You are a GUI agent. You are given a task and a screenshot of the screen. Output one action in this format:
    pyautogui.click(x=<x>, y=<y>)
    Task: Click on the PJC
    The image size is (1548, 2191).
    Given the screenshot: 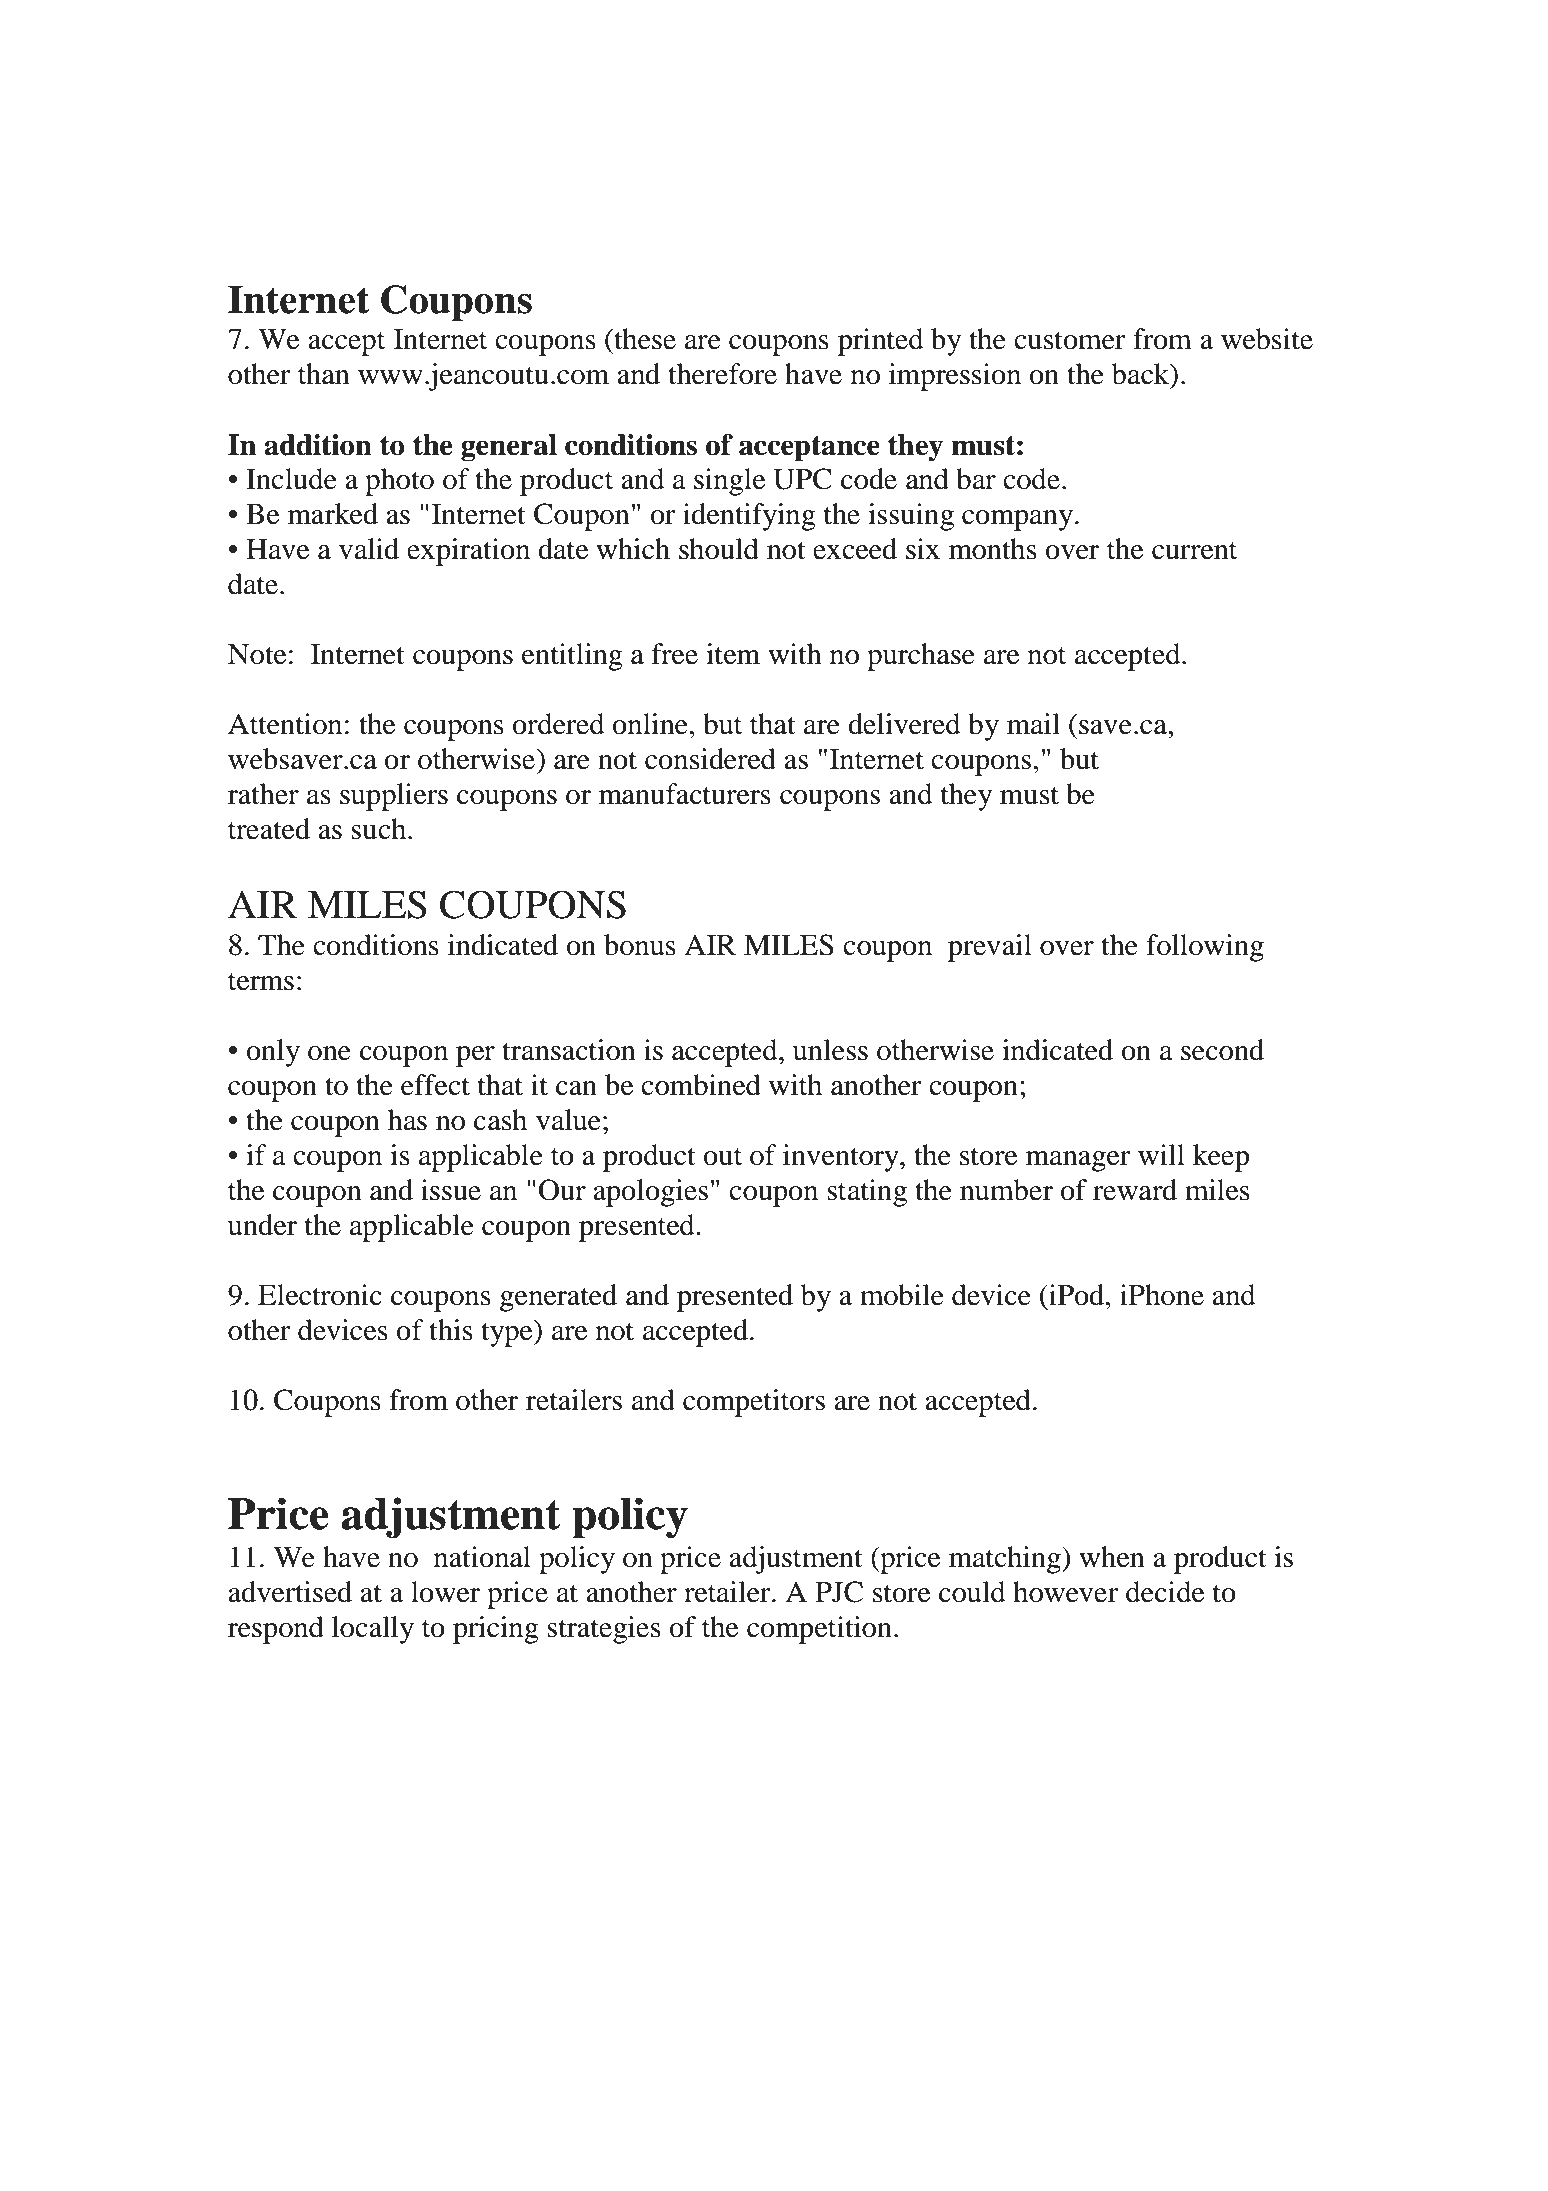 What is the action you would take?
    pyautogui.click(x=839, y=1592)
